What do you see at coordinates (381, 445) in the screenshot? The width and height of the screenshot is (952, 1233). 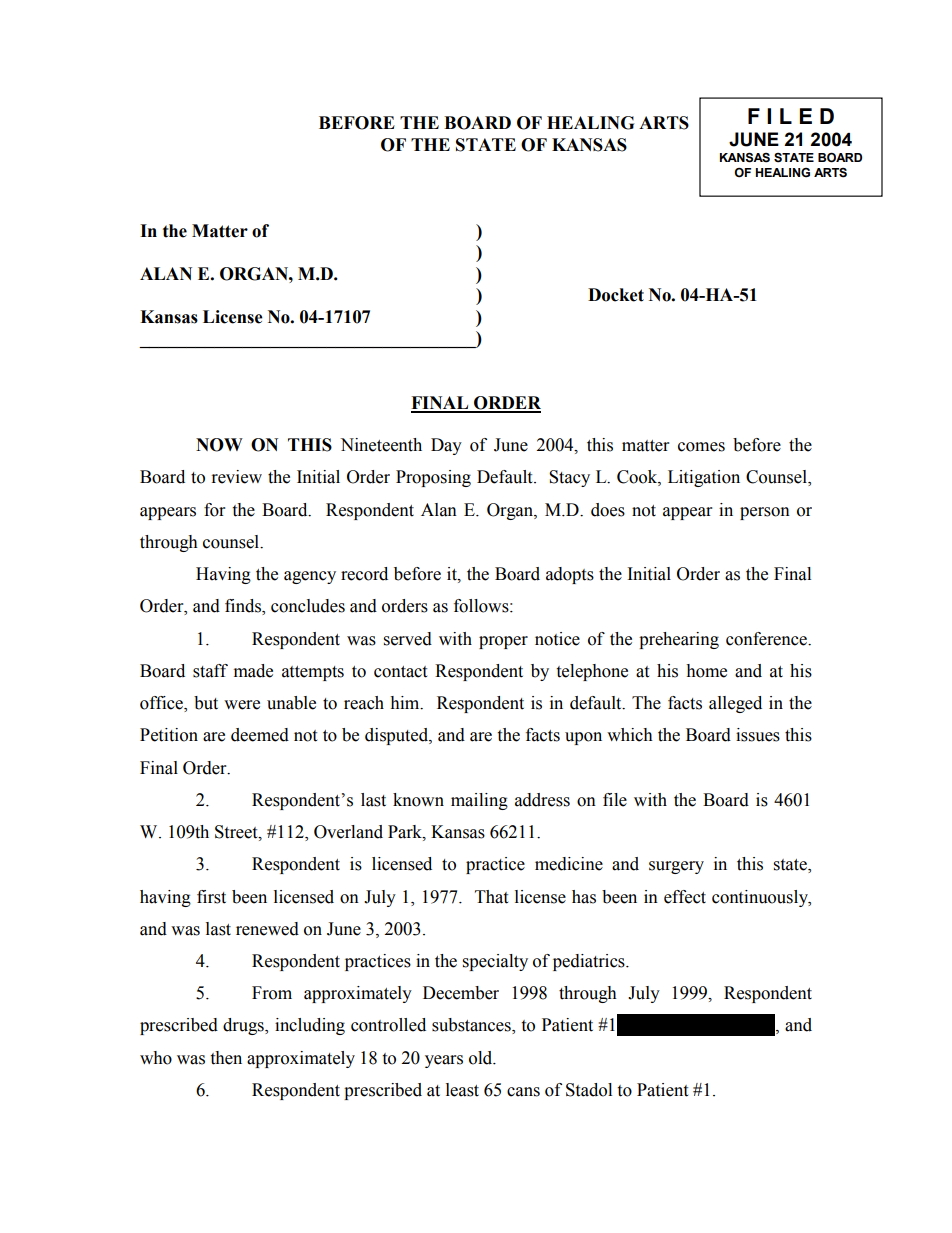 I see `Nineteenth` at bounding box center [381, 445].
